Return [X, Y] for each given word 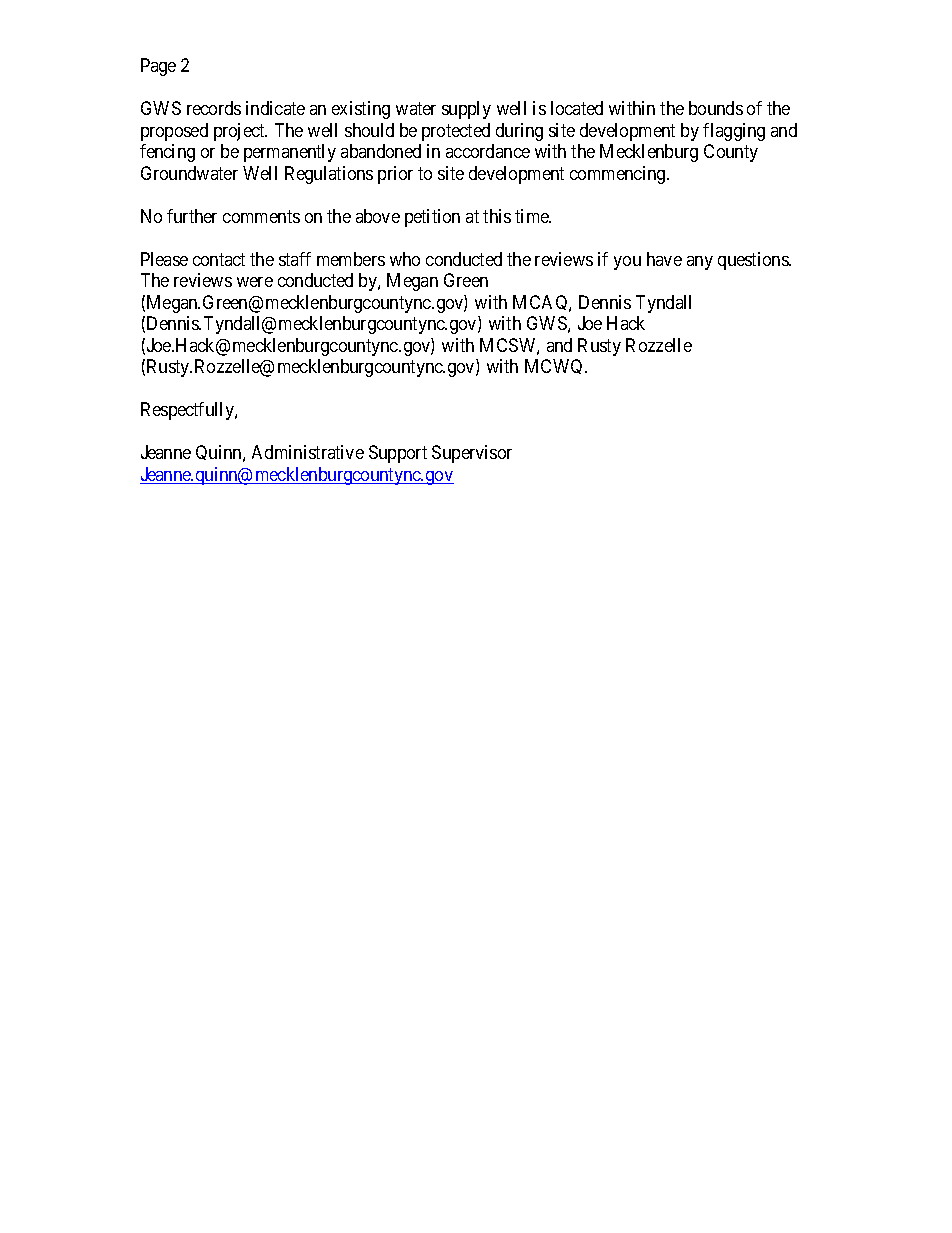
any [700, 263]
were [255, 282]
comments [261, 216]
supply [466, 110]
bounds [716, 108]
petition [432, 218]
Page [158, 67]
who [405, 259]
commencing [619, 175]
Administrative [308, 452]
